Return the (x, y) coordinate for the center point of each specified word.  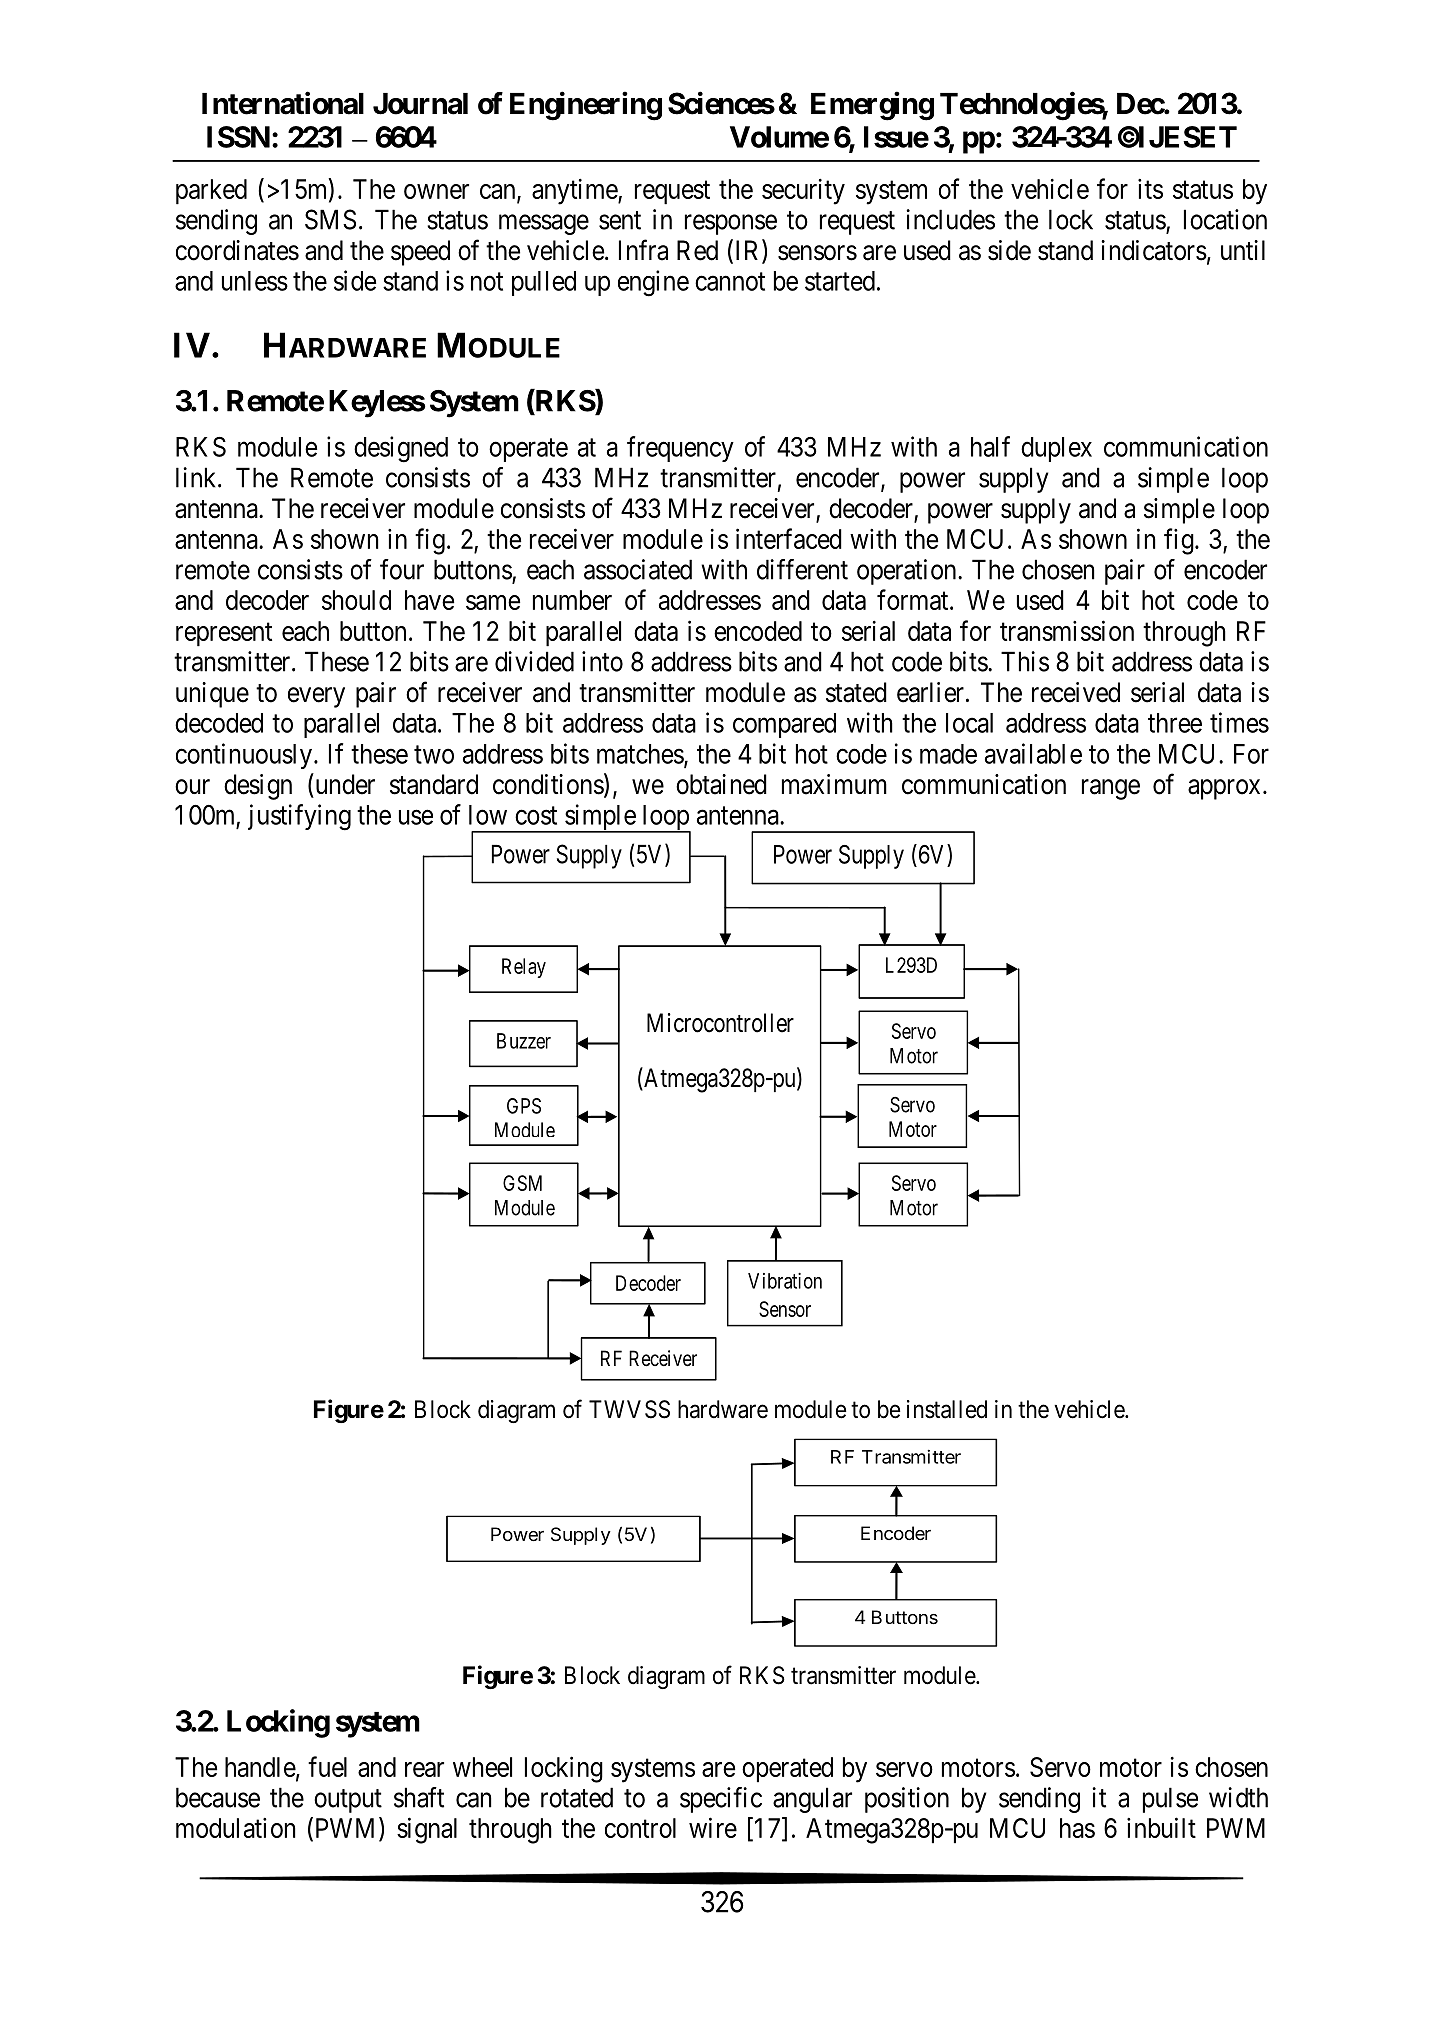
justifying (299, 817)
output (348, 1801)
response (731, 224)
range (1111, 789)
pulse (1170, 1800)
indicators (1154, 250)
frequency (680, 449)
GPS (524, 1106)
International (283, 103)
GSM (522, 1183)
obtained (721, 784)
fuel (327, 1766)
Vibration (785, 1281)
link (197, 477)
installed (947, 1409)
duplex (1056, 449)
